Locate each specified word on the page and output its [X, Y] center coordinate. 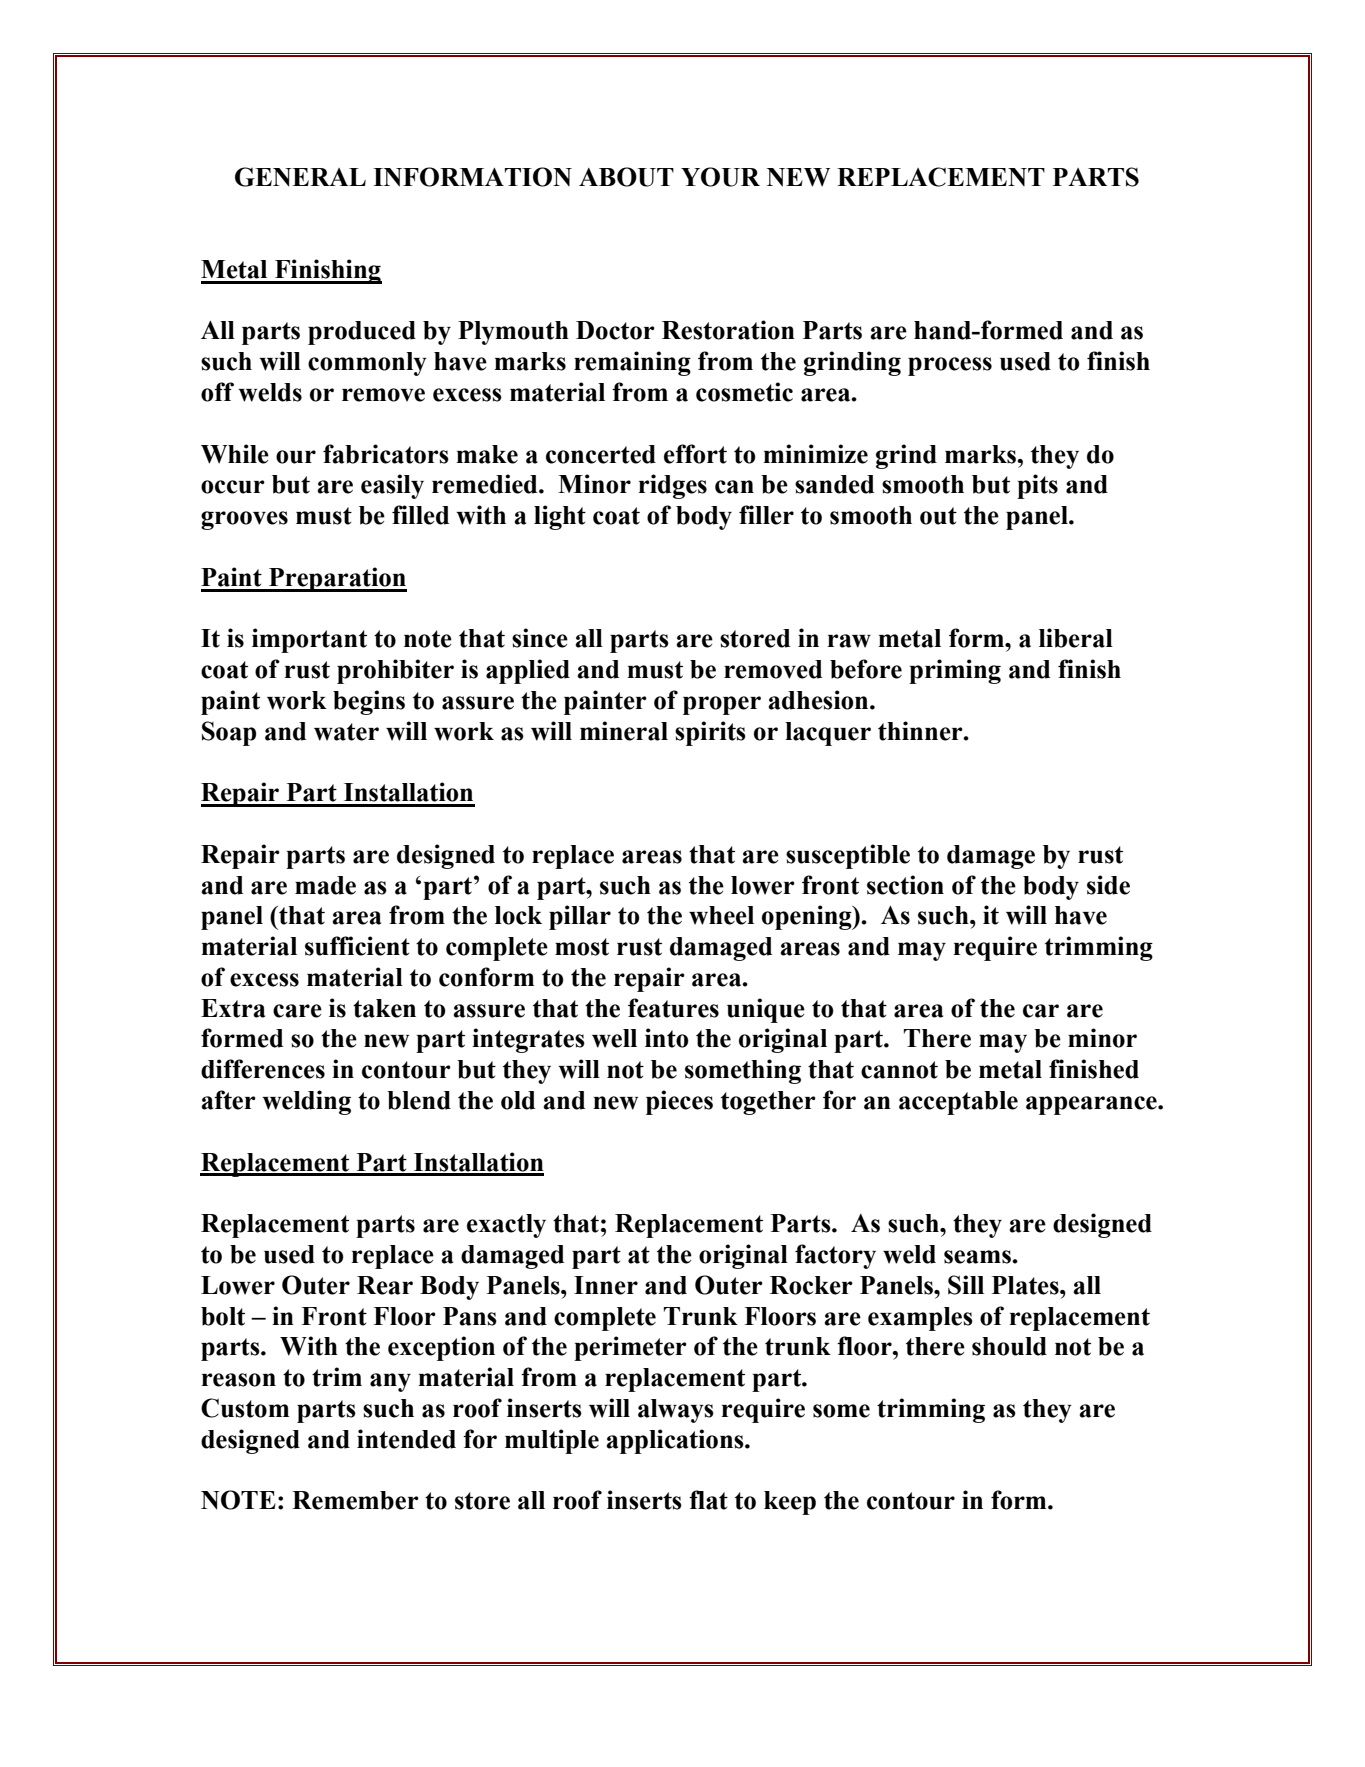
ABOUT [626, 177]
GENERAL [300, 177]
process [950, 366]
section [905, 885]
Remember [355, 1500]
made [325, 885]
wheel [721, 915]
